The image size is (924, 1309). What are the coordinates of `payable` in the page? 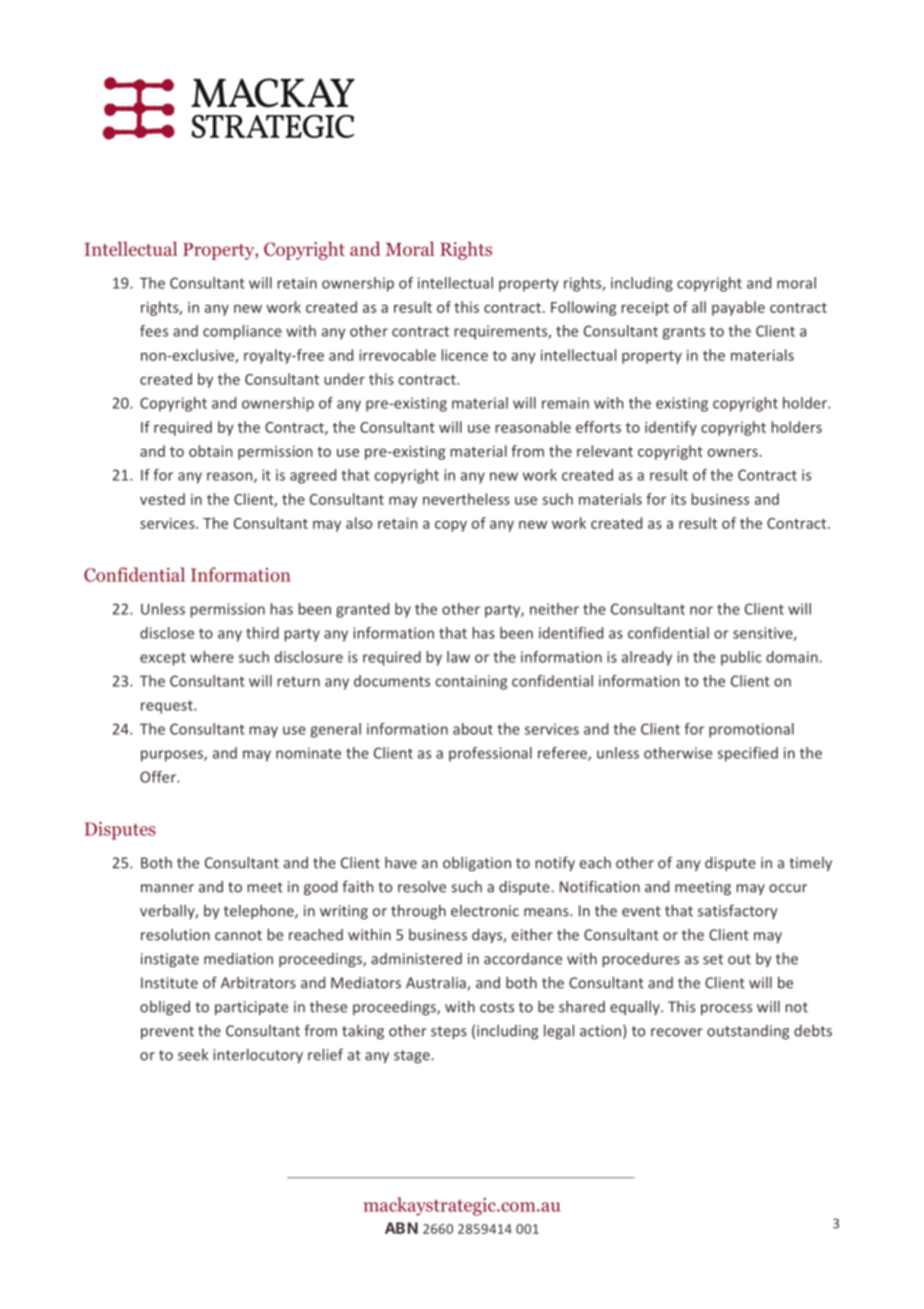 It's located at (738, 308).
